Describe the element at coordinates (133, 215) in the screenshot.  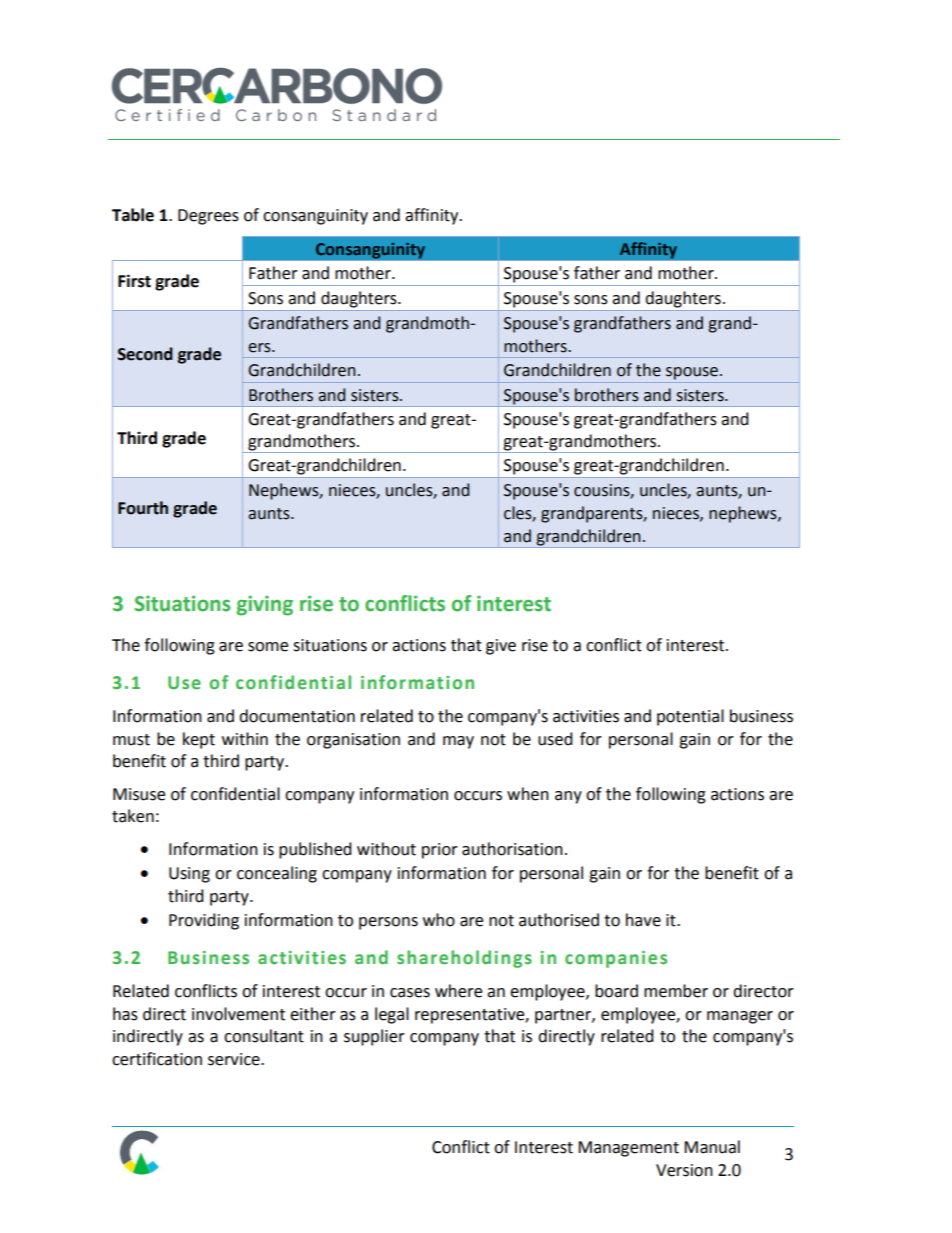
I see `Table` at that location.
